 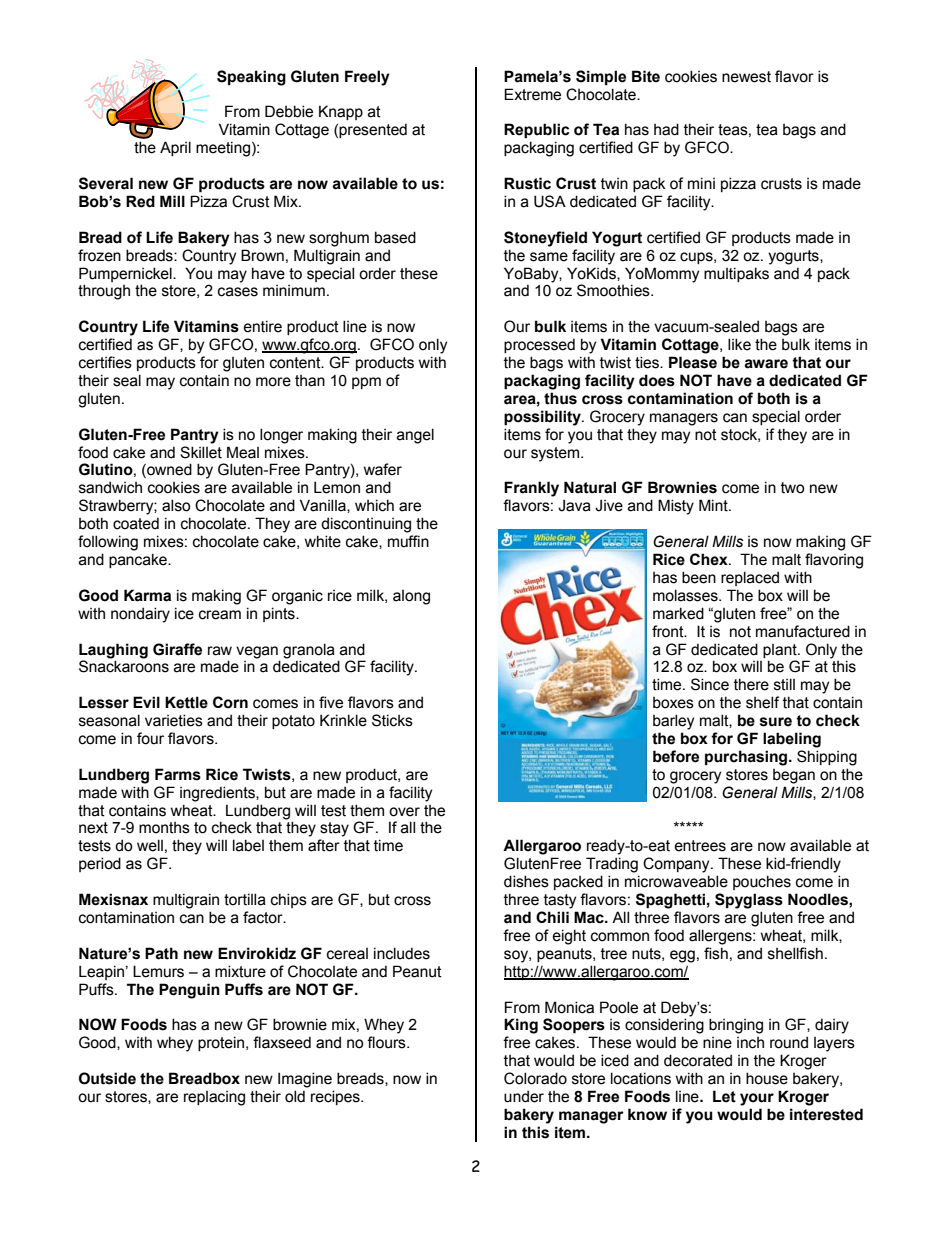 I want to click on house, so click(x=767, y=1078).
